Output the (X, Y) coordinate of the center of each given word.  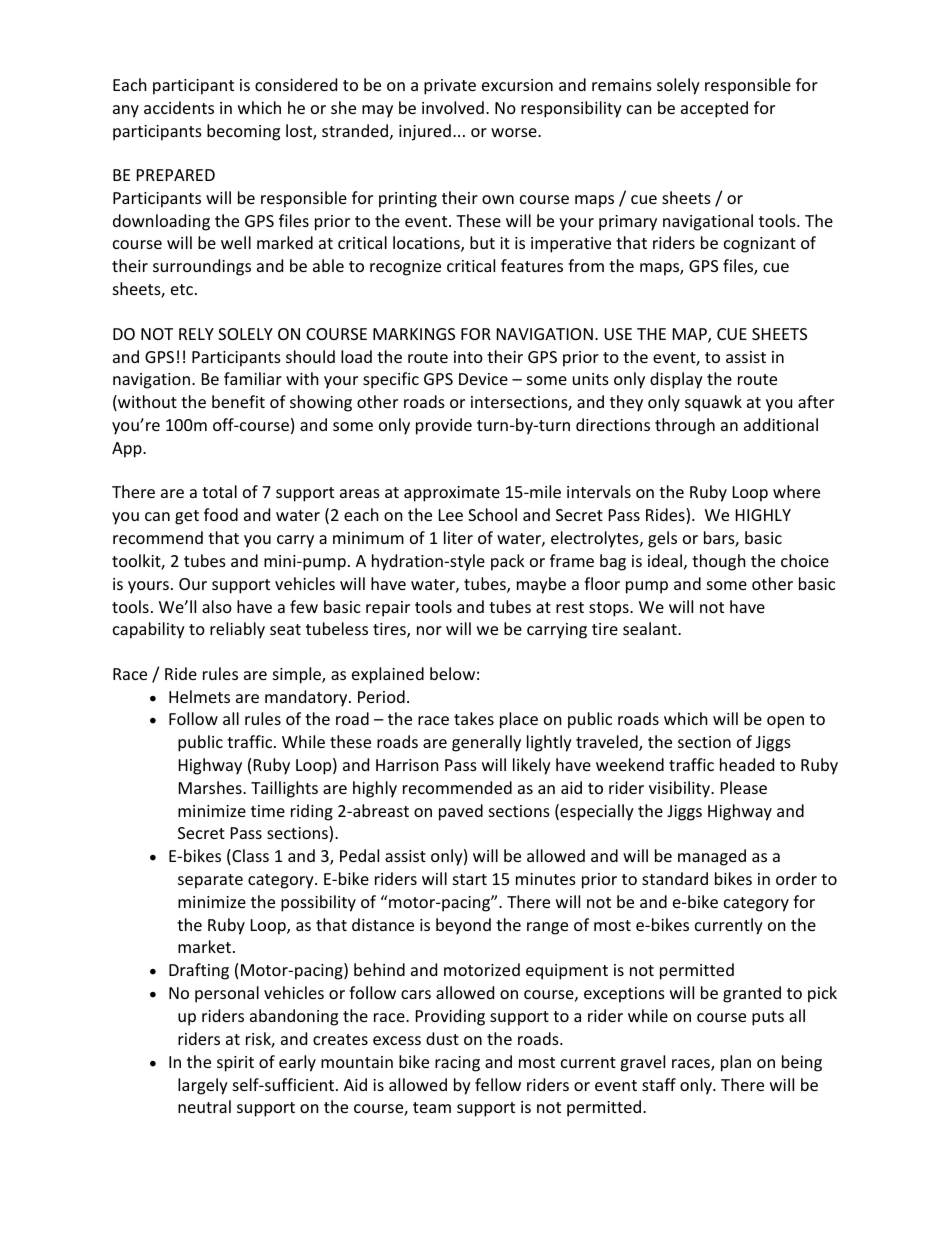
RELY (196, 334)
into (468, 357)
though (719, 562)
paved (461, 812)
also (217, 606)
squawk (713, 403)
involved (453, 107)
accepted (714, 109)
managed (712, 857)
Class (249, 857)
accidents (179, 107)
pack (508, 562)
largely (203, 1086)
